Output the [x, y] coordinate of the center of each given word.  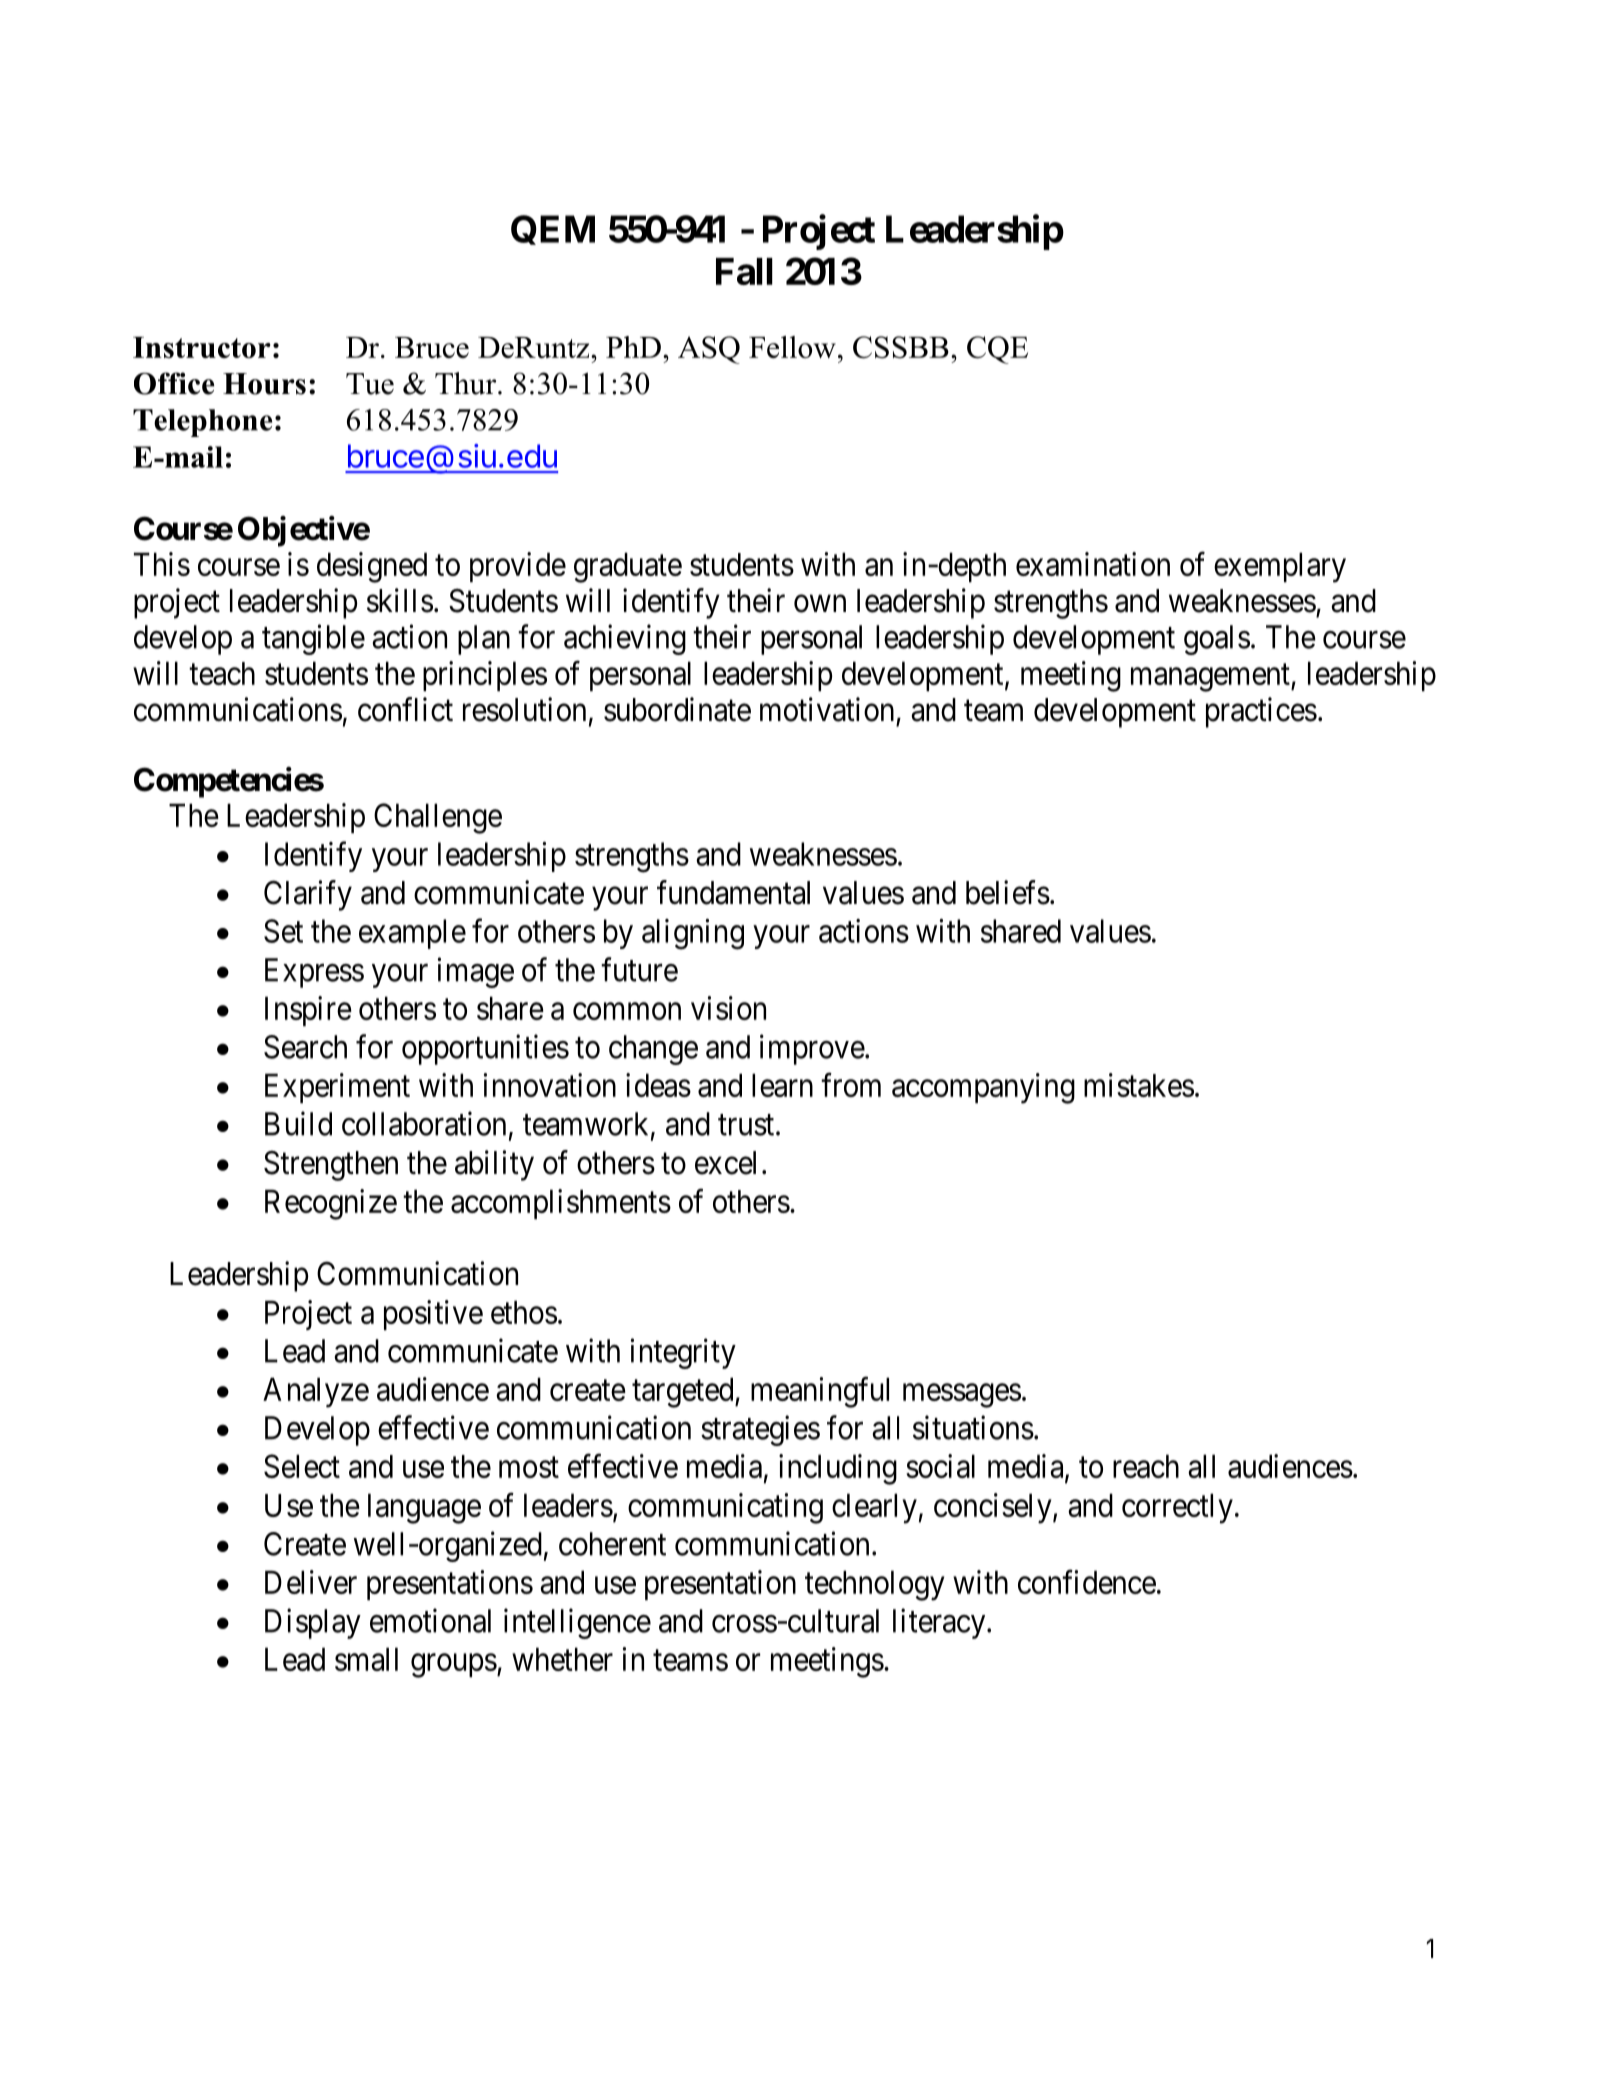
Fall [744, 271]
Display [313, 1623]
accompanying [983, 1088]
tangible [313, 639]
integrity [683, 1353]
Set [283, 931]
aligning [693, 934]
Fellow [792, 347]
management [1211, 678]
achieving [625, 639]
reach [1146, 1466]
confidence [1087, 1582]
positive [433, 1315]
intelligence [577, 1623]
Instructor [202, 347]
